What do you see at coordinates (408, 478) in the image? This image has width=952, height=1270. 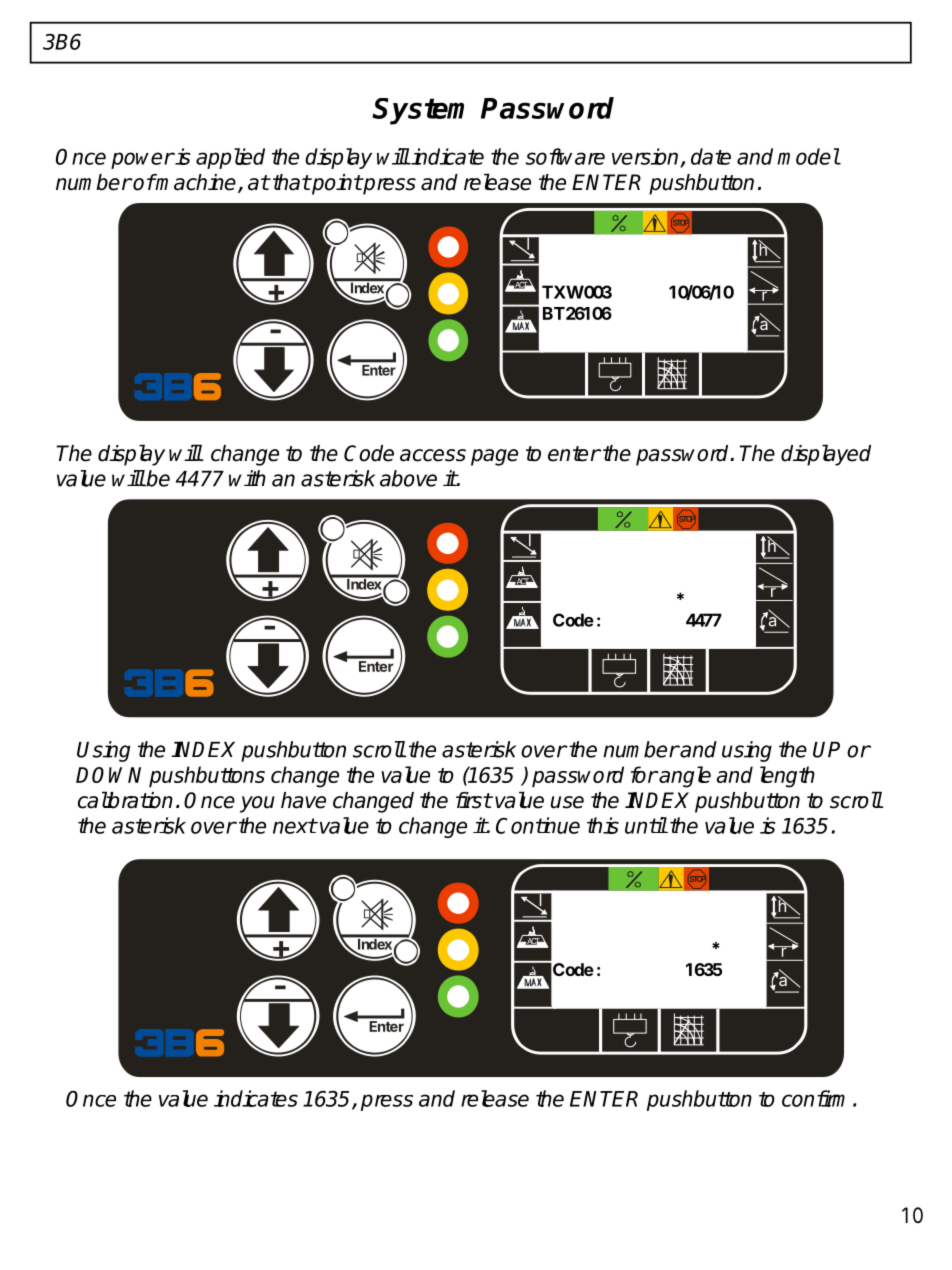 I see `above` at bounding box center [408, 478].
